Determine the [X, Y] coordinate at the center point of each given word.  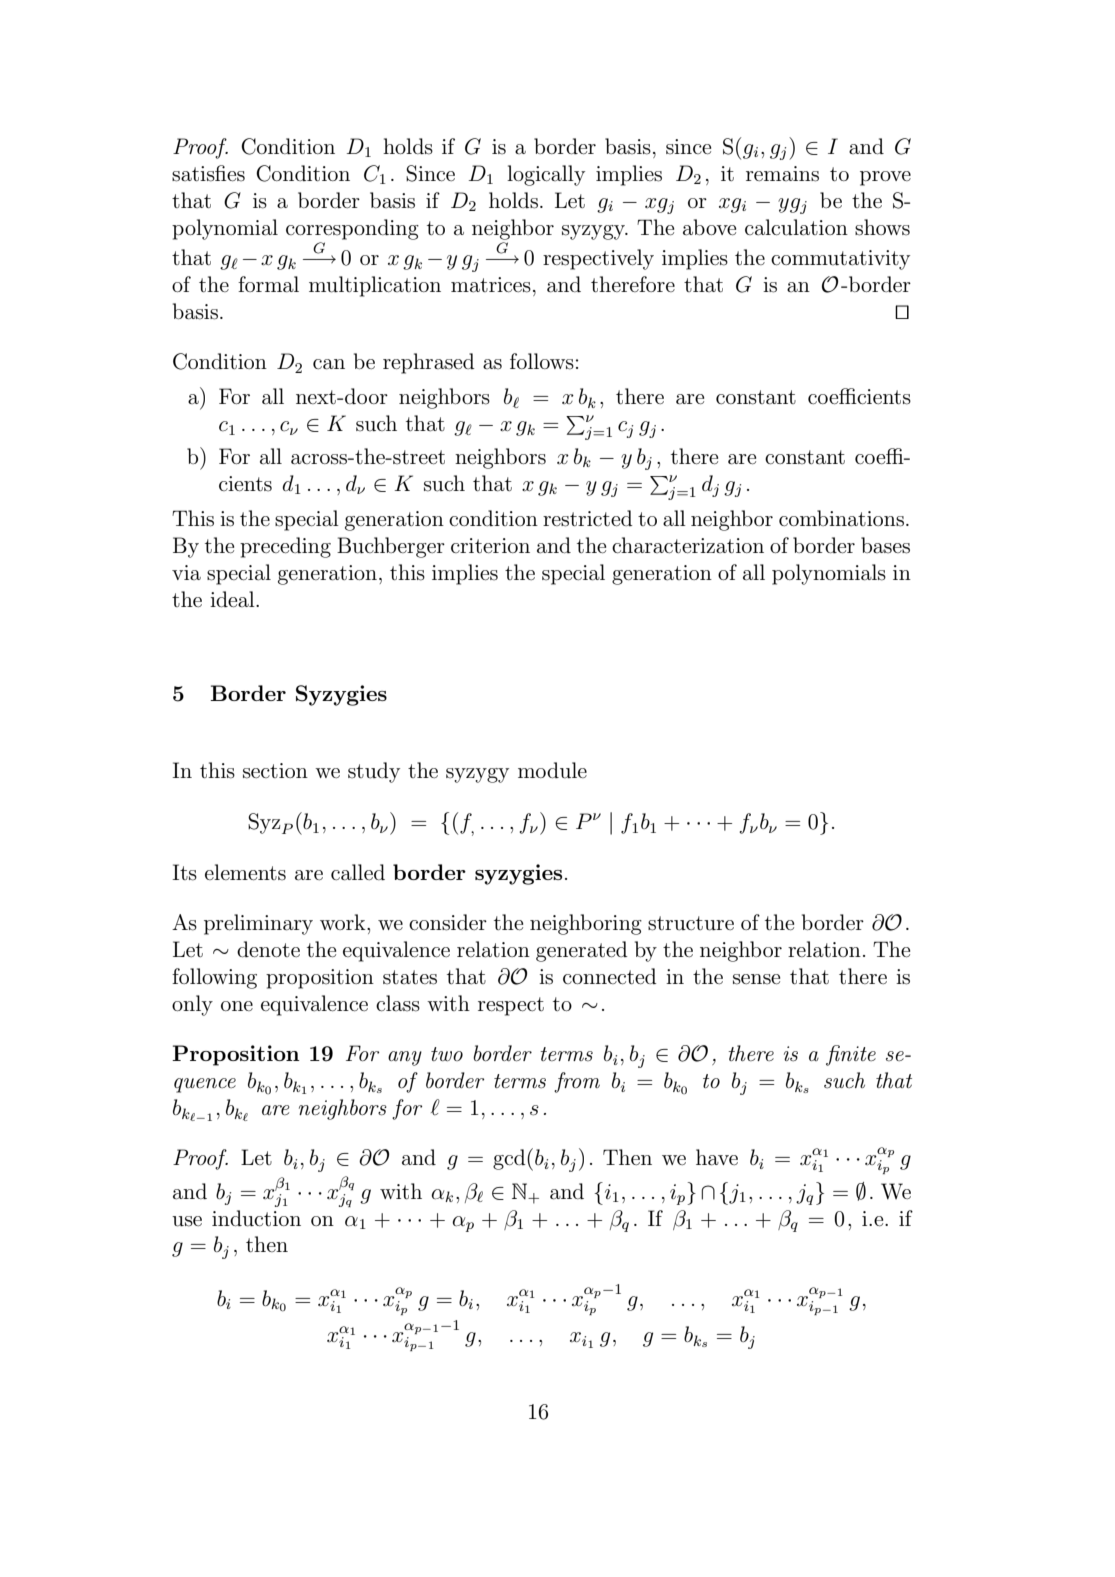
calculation [796, 227]
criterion [490, 546]
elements [245, 872]
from [577, 1082]
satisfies [208, 173]
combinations [841, 518]
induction [256, 1218]
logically [546, 175]
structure [691, 923]
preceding [285, 547]
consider [448, 922]
